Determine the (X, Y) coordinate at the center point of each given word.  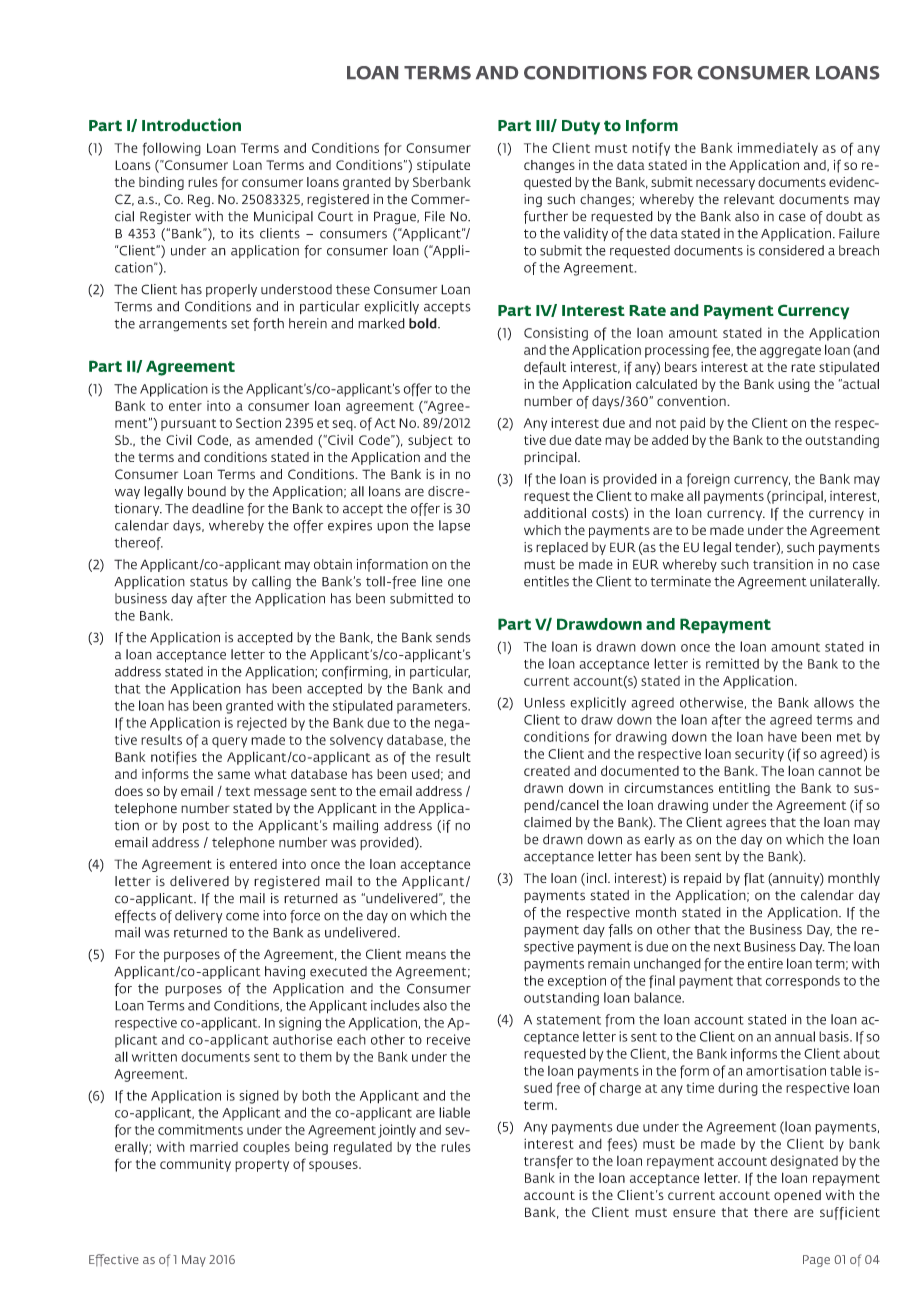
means (426, 955)
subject (430, 441)
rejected (262, 724)
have (782, 737)
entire (765, 963)
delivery (198, 916)
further (546, 217)
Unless (544, 702)
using (794, 385)
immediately (777, 149)
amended (284, 440)
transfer (548, 1162)
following (172, 149)
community (195, 1165)
